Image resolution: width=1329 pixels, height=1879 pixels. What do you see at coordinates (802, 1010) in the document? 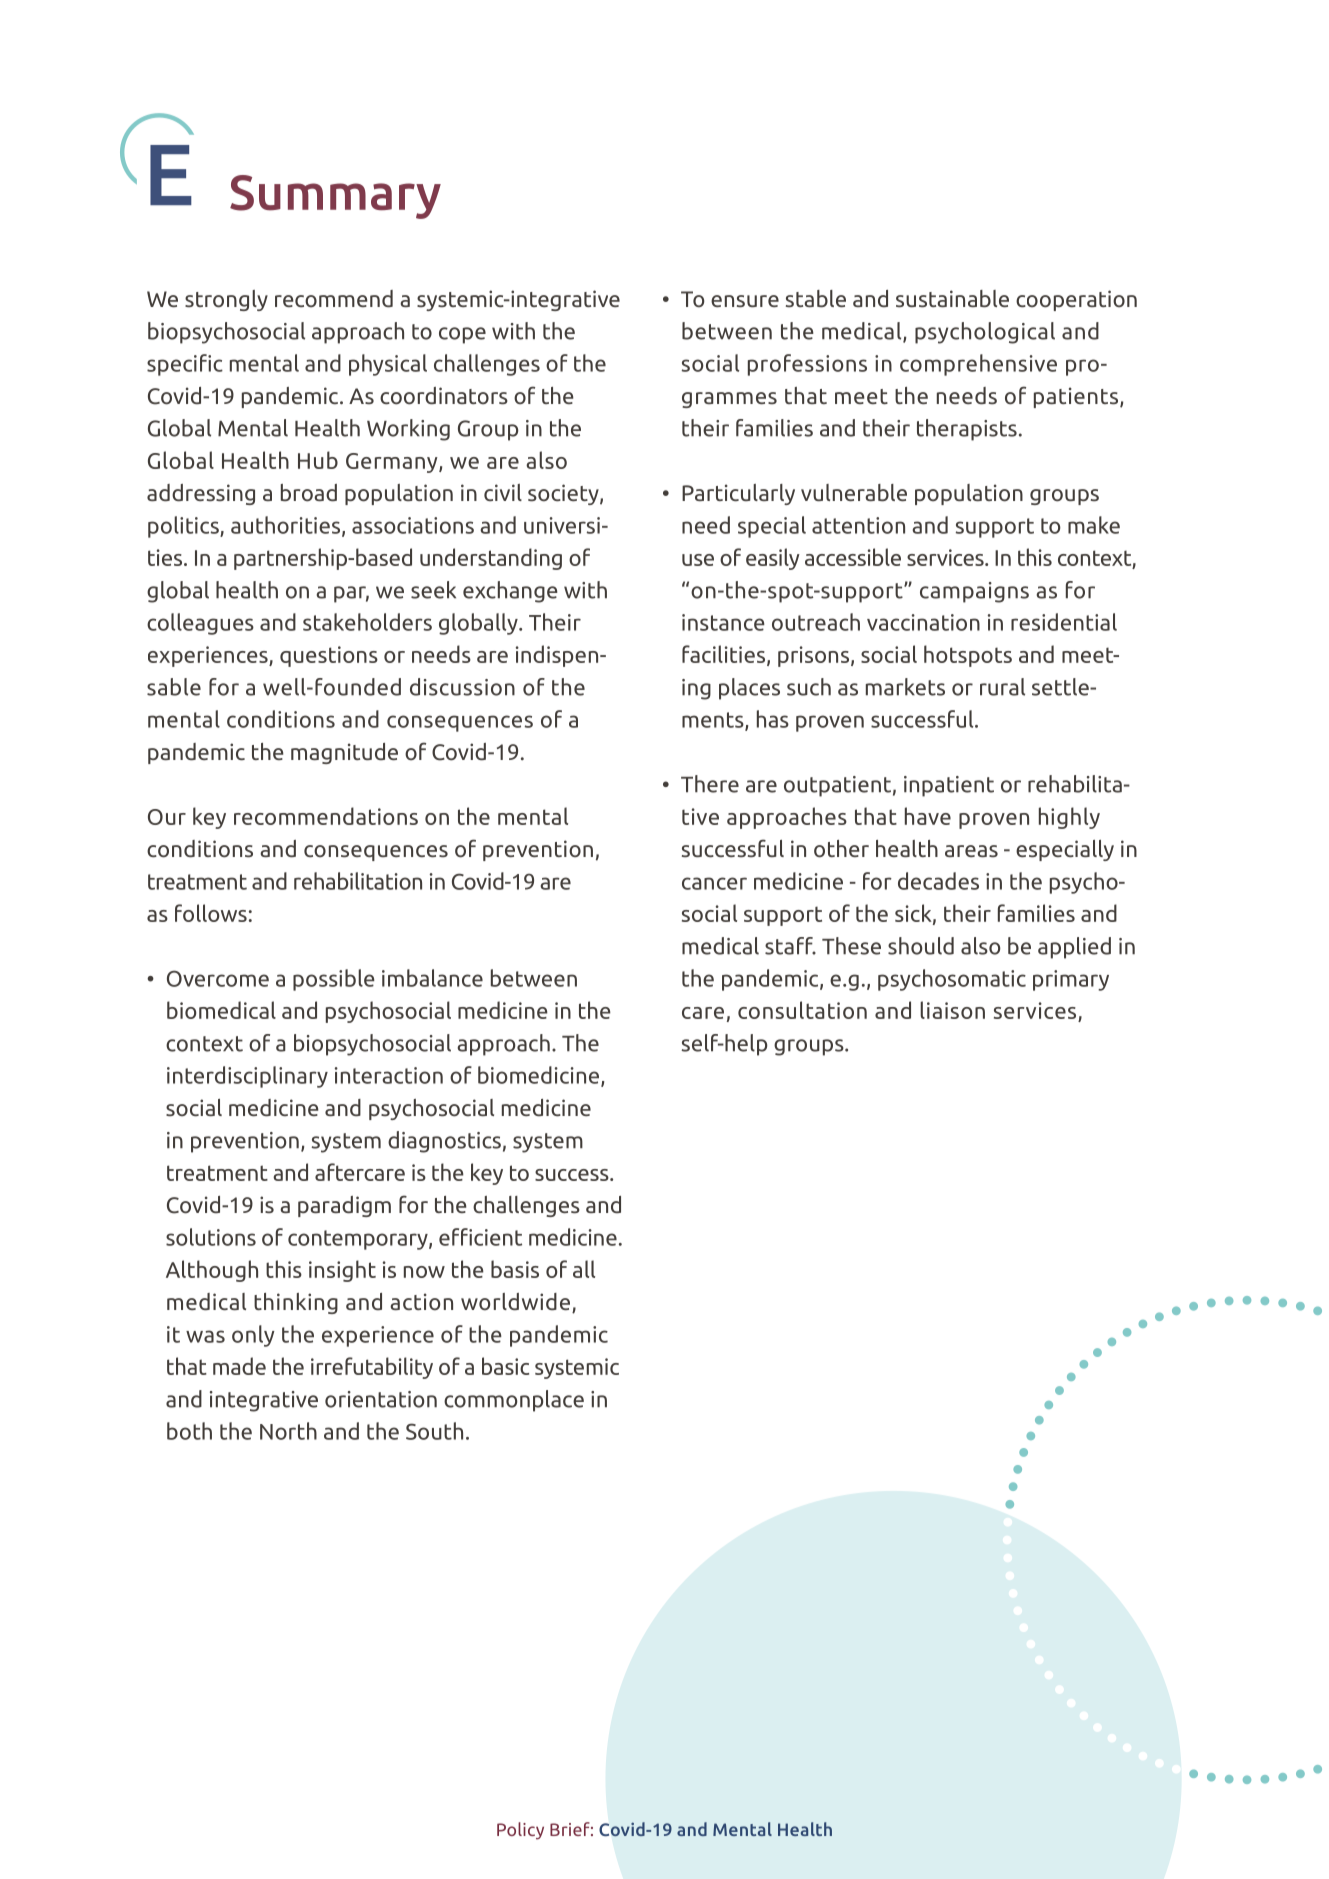
I see `consultation` at bounding box center [802, 1010].
